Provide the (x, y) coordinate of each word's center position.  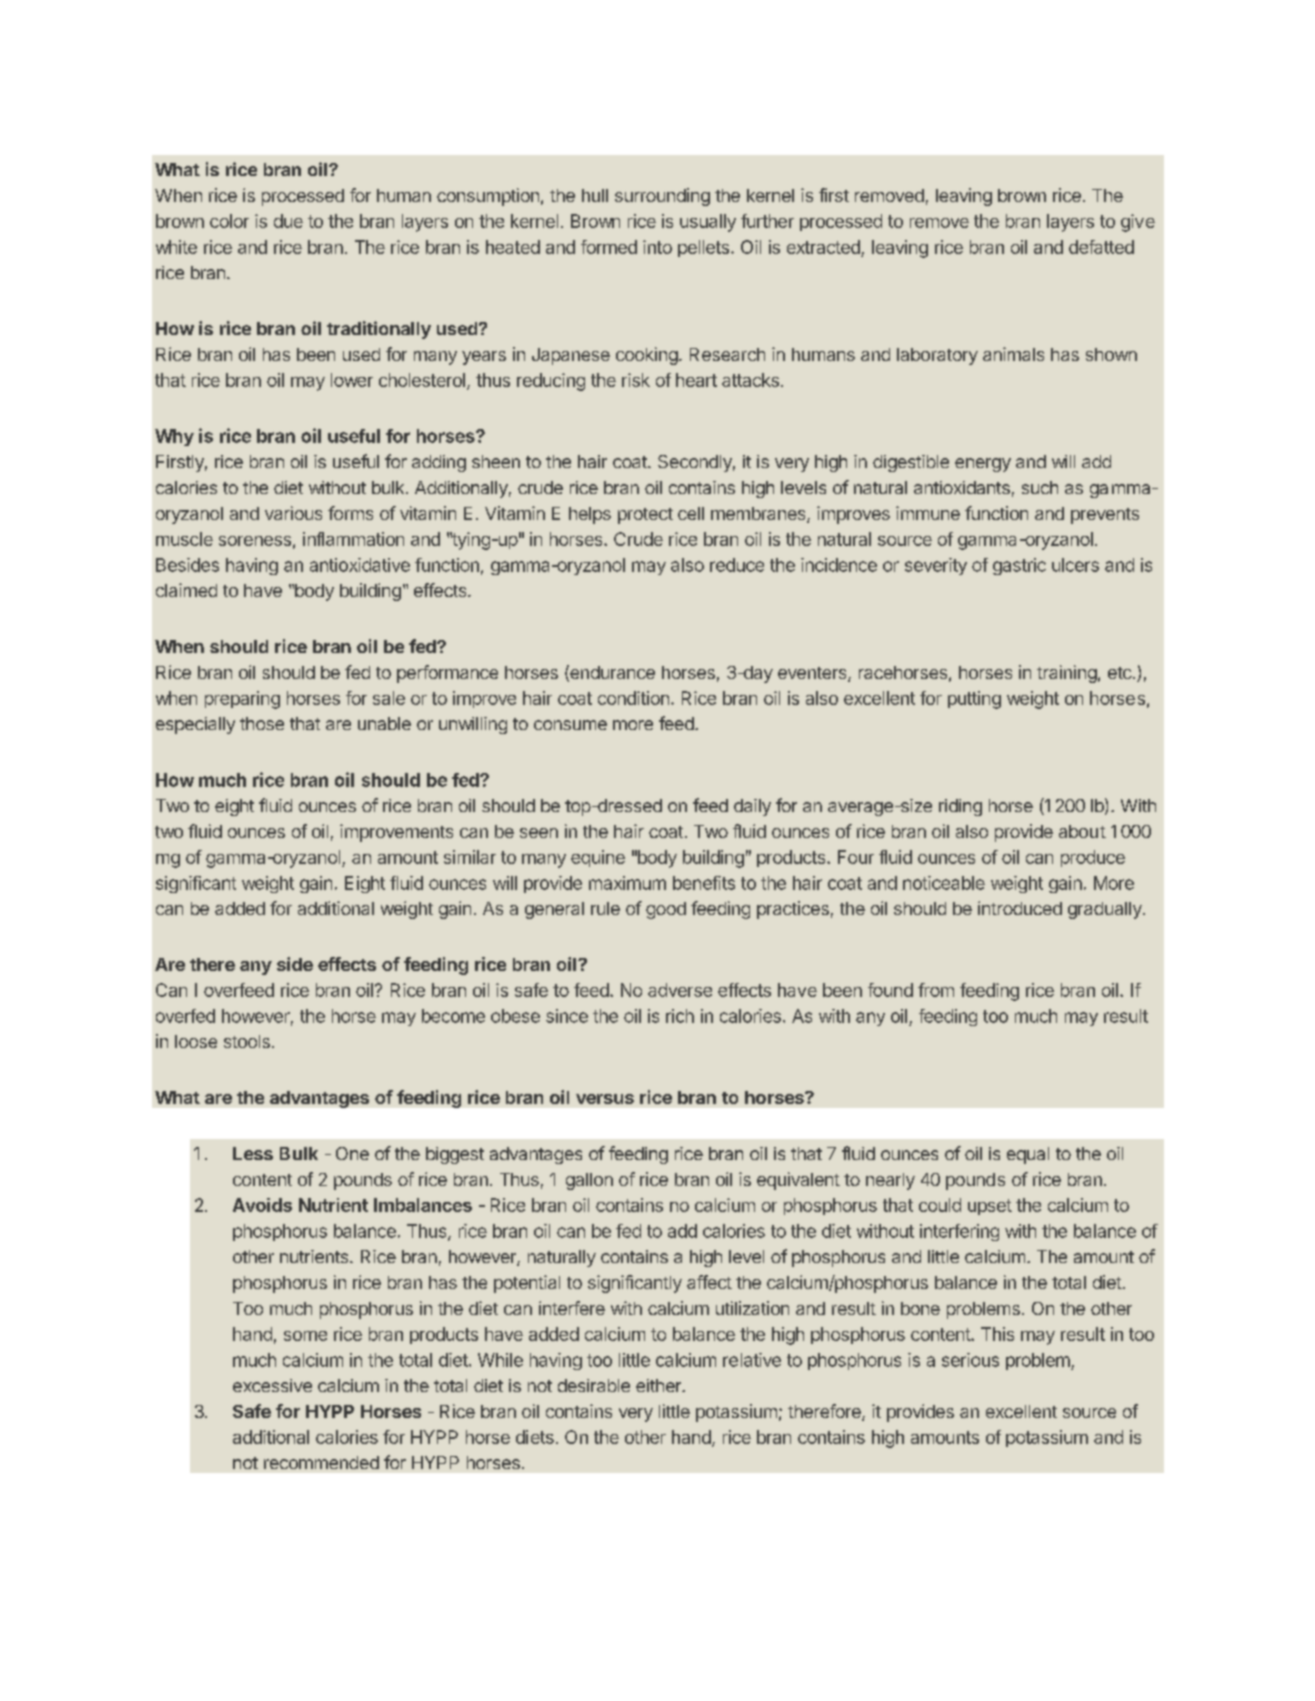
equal (1028, 1155)
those (262, 723)
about (1082, 831)
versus (605, 1099)
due (288, 221)
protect (645, 516)
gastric (1019, 566)
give (1138, 223)
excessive (272, 1385)
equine (598, 858)
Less (253, 1153)
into (657, 247)
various (293, 513)
